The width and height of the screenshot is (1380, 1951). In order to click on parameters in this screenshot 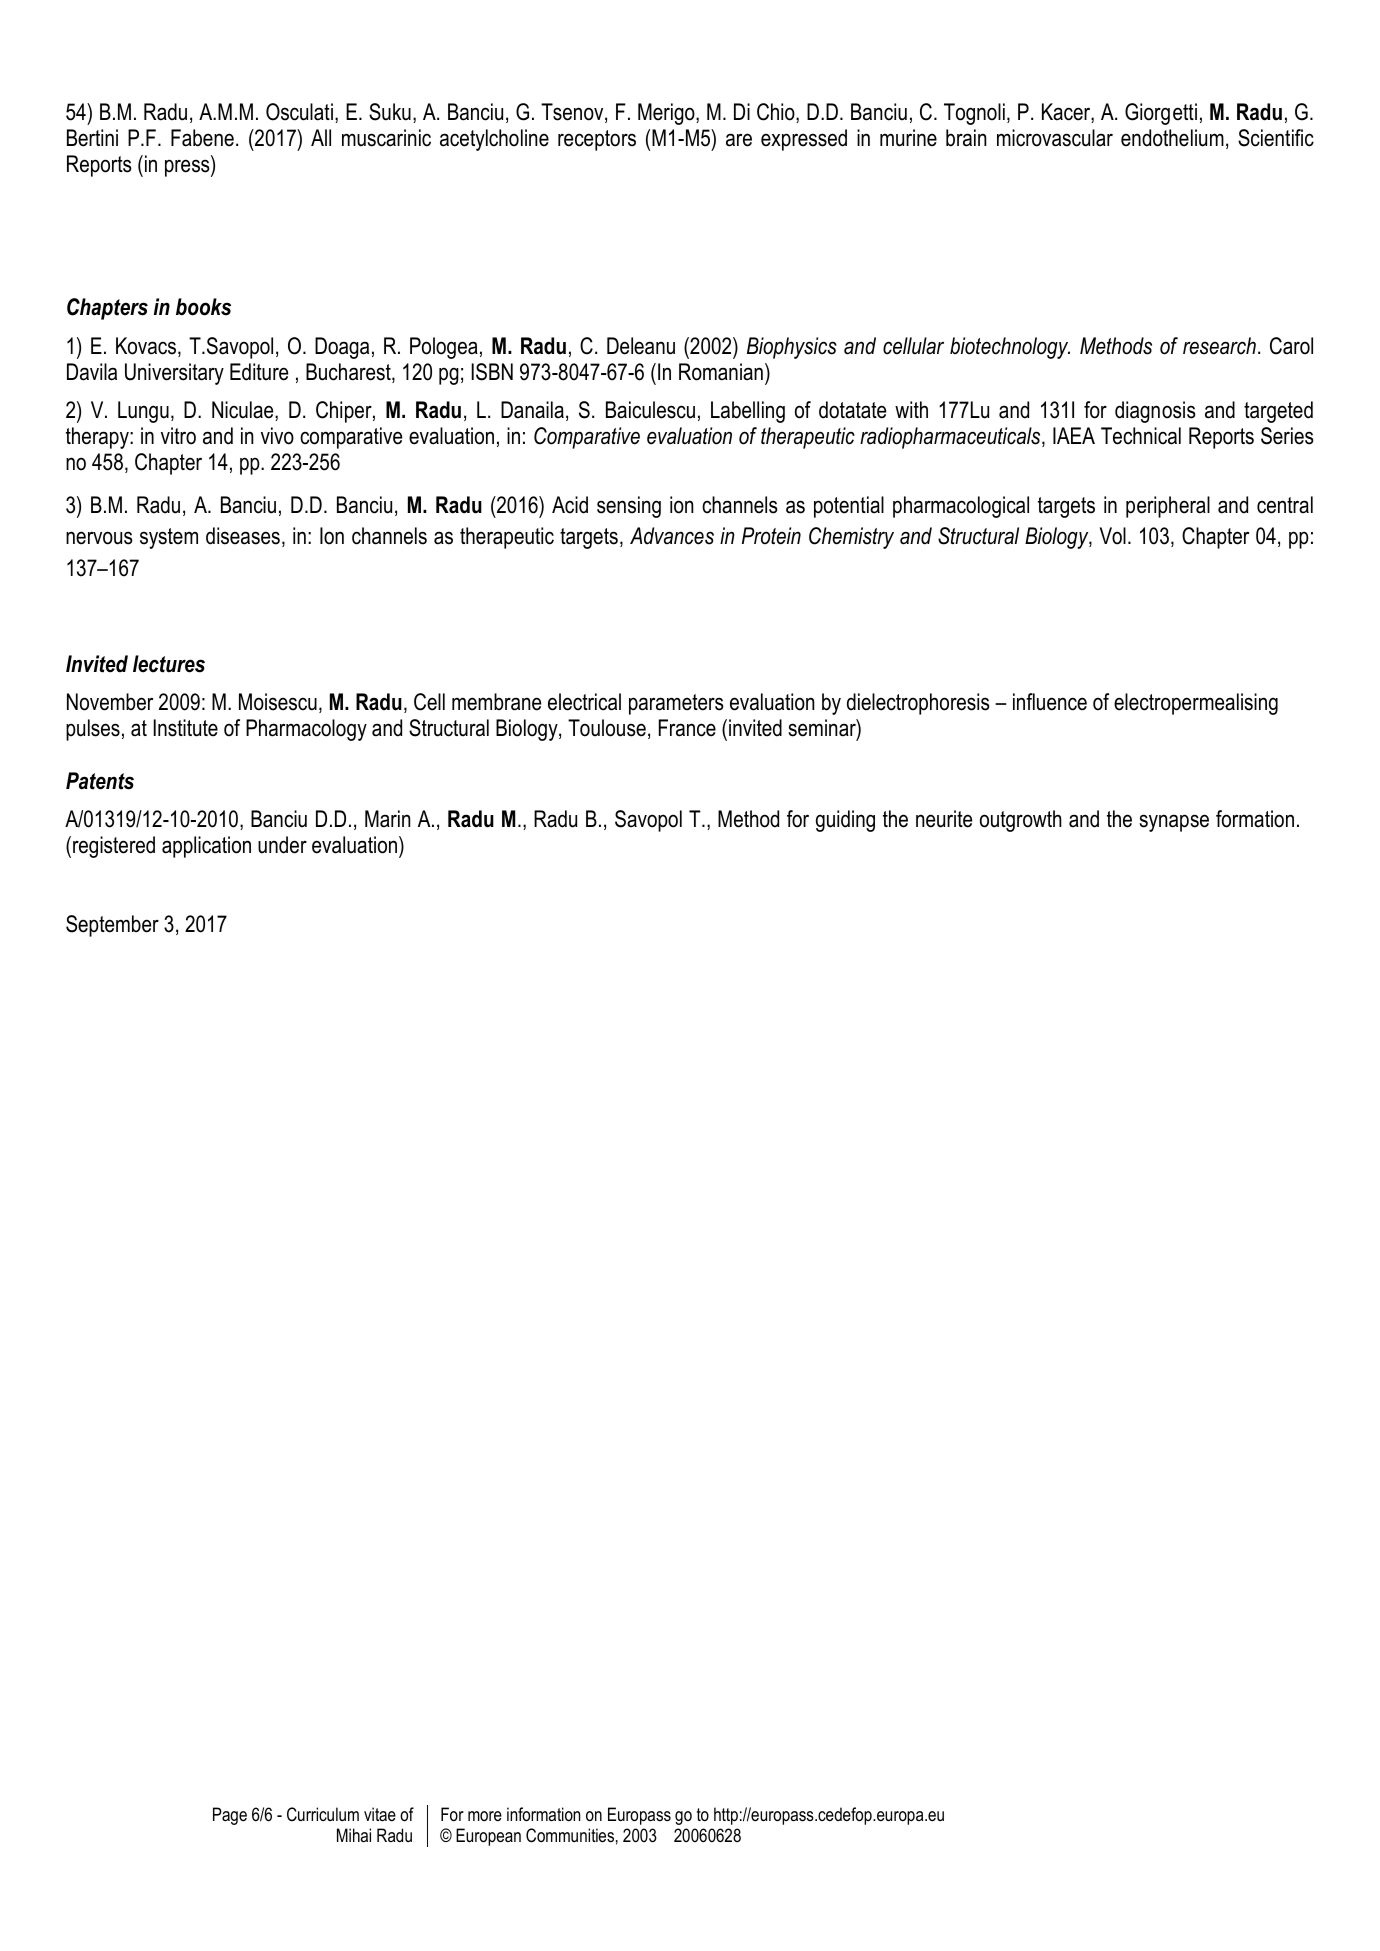, I will do `click(676, 704)`.
